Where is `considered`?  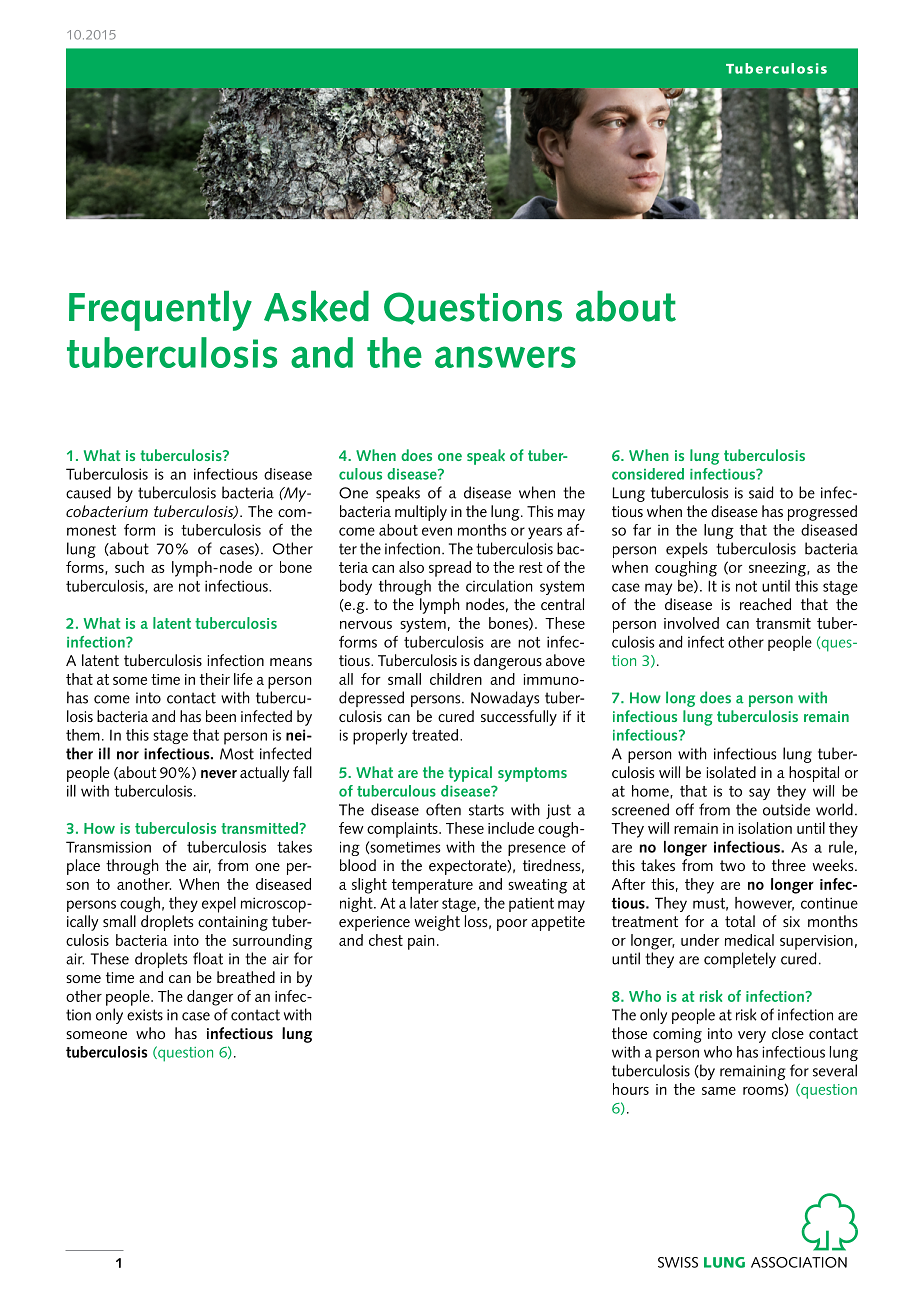 considered is located at coordinates (648, 474).
